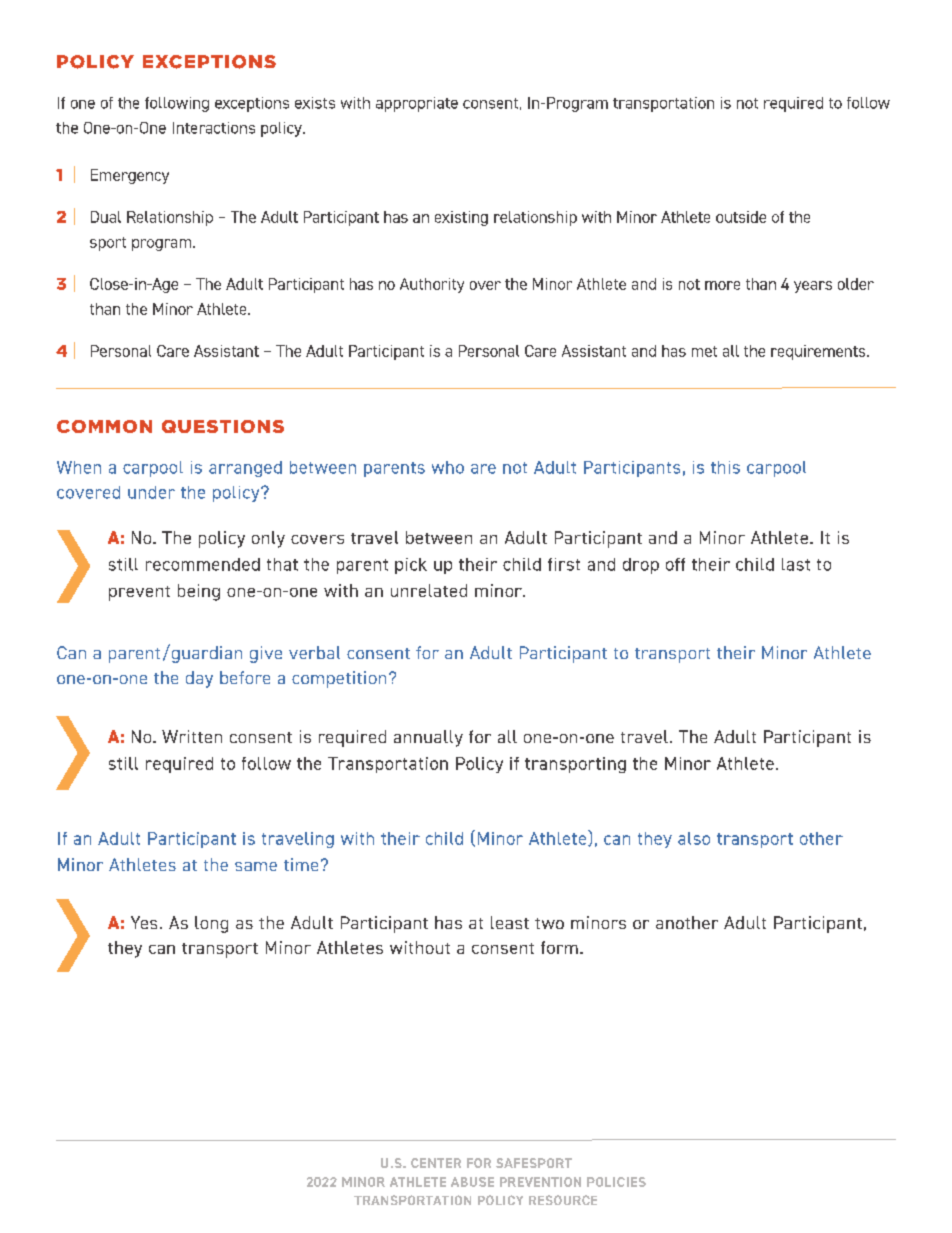 The height and width of the screenshot is (1233, 952). I want to click on Interactions, so click(214, 128).
